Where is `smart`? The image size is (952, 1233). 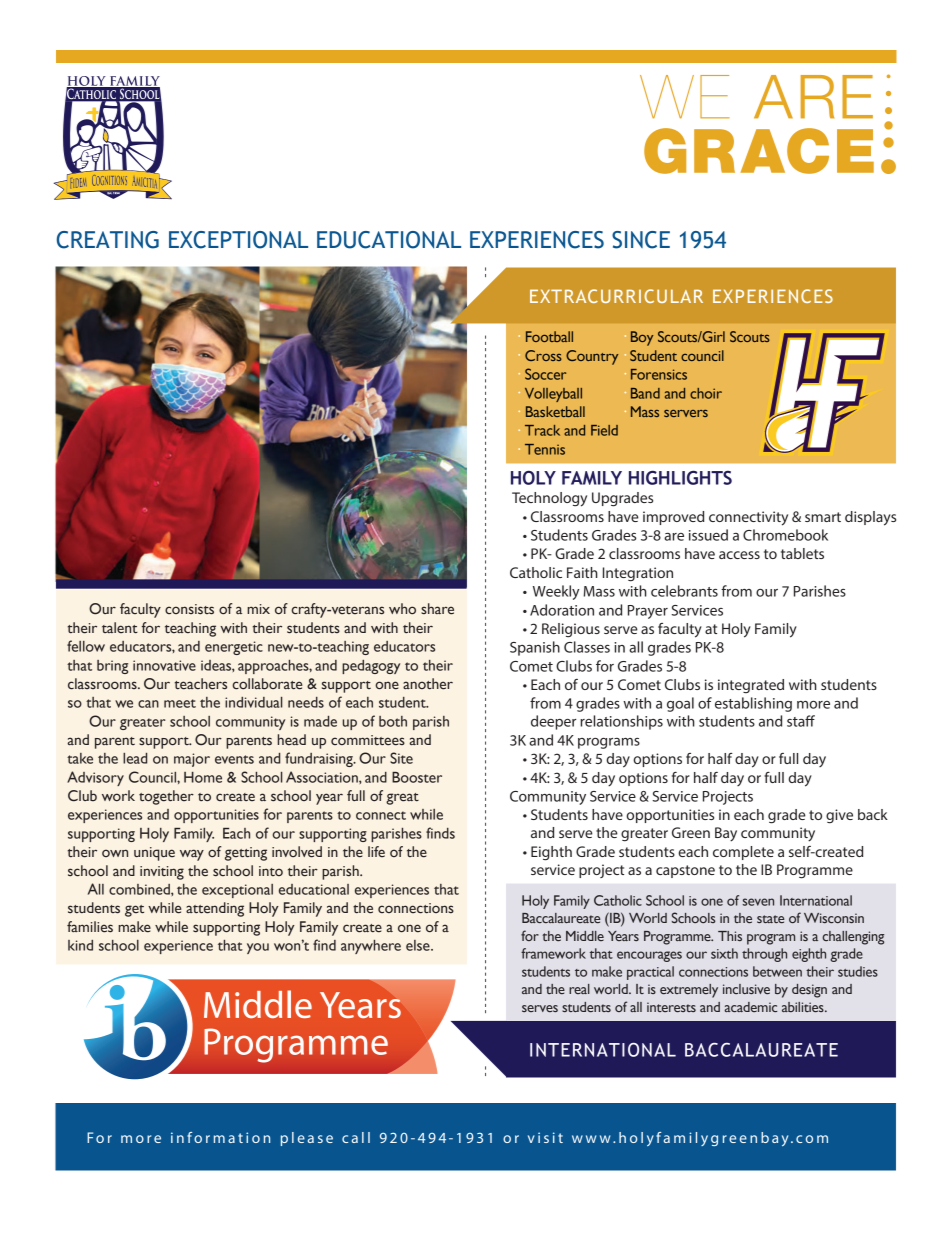 smart is located at coordinates (823, 517).
